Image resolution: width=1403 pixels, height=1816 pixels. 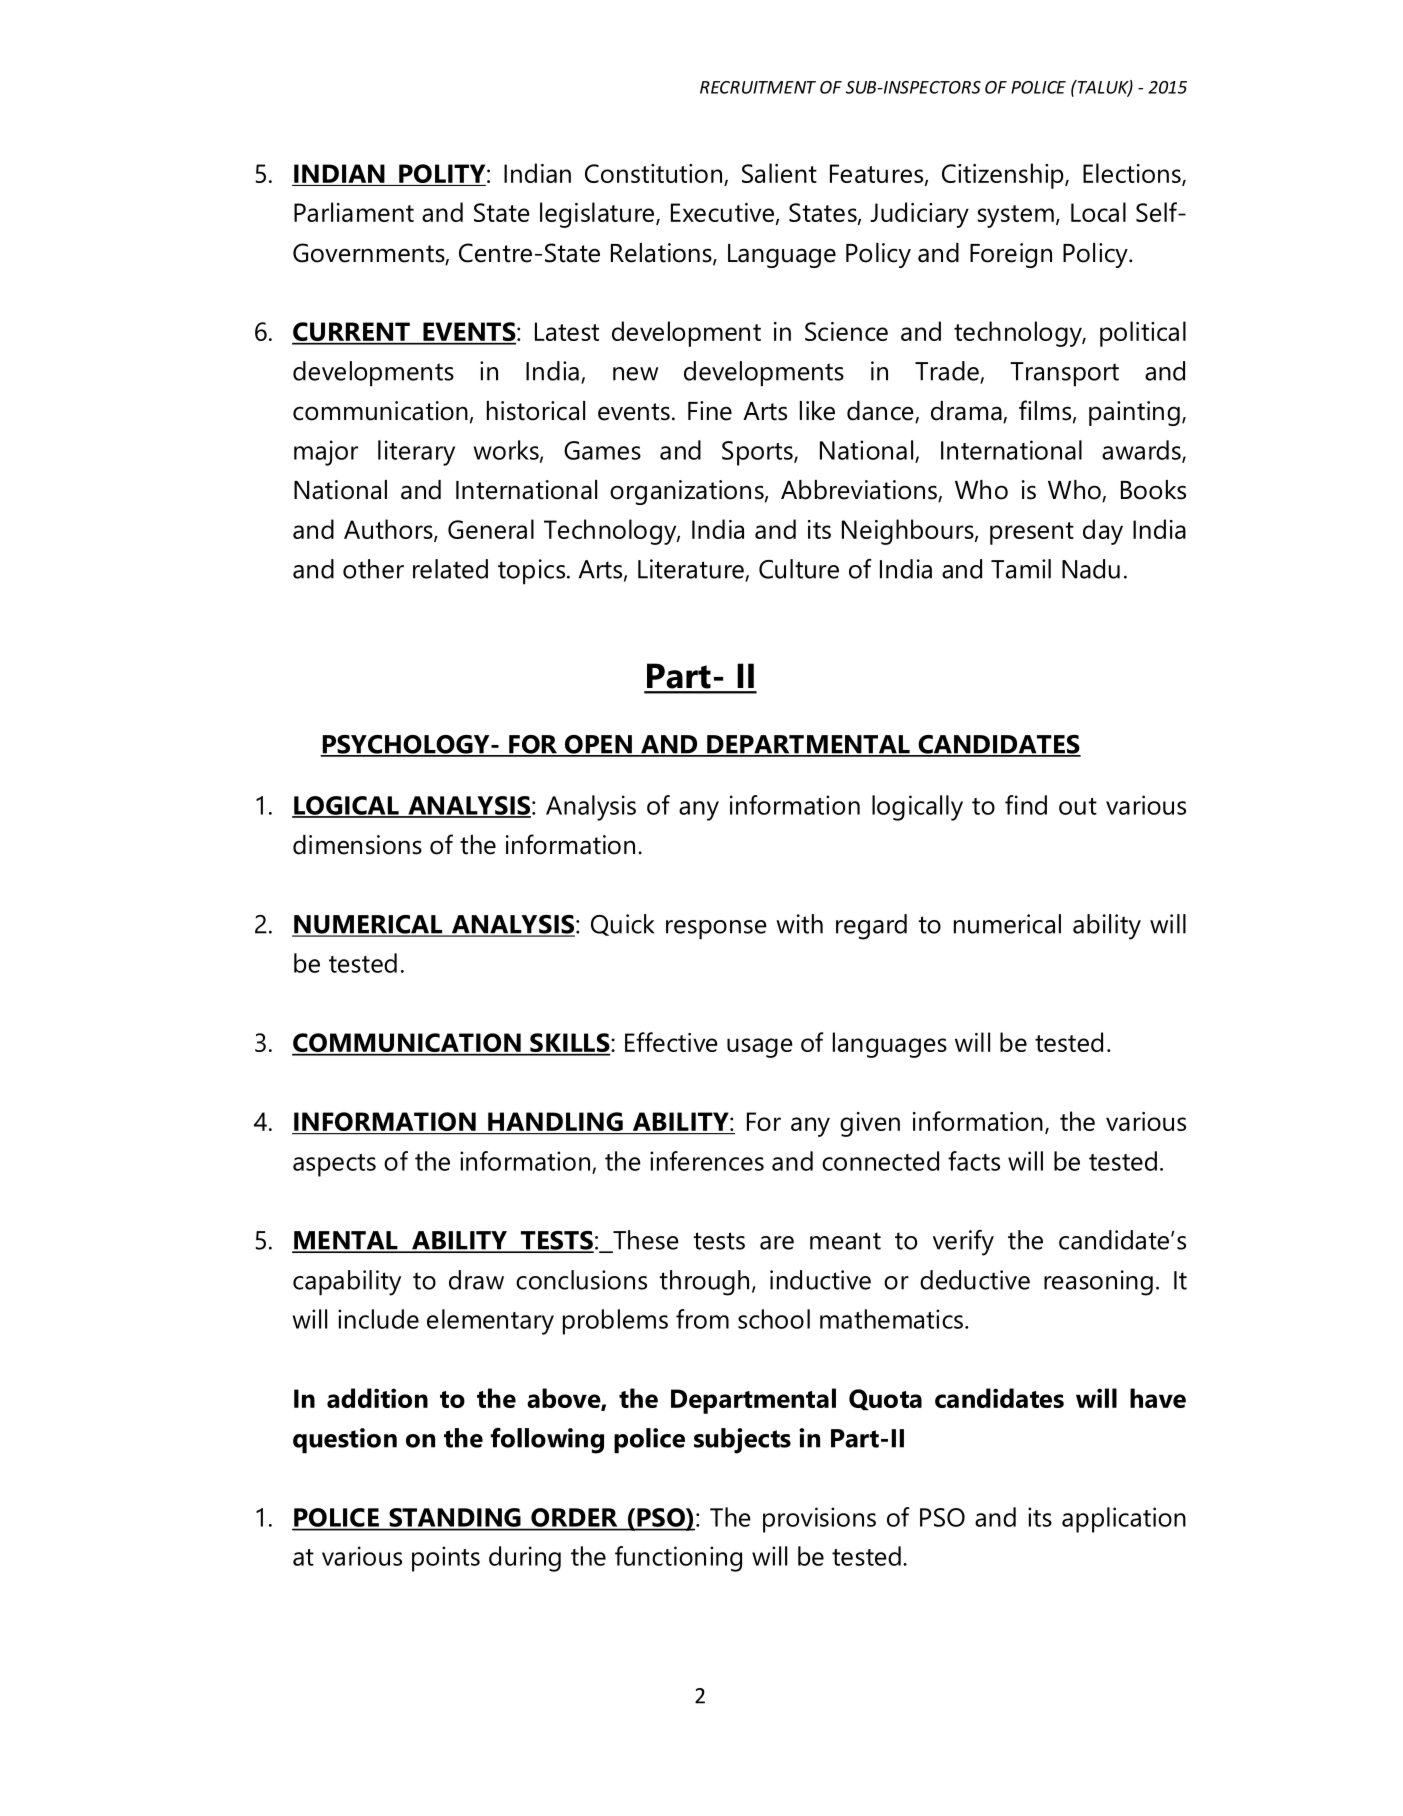 I want to click on inferences, so click(x=707, y=1161).
